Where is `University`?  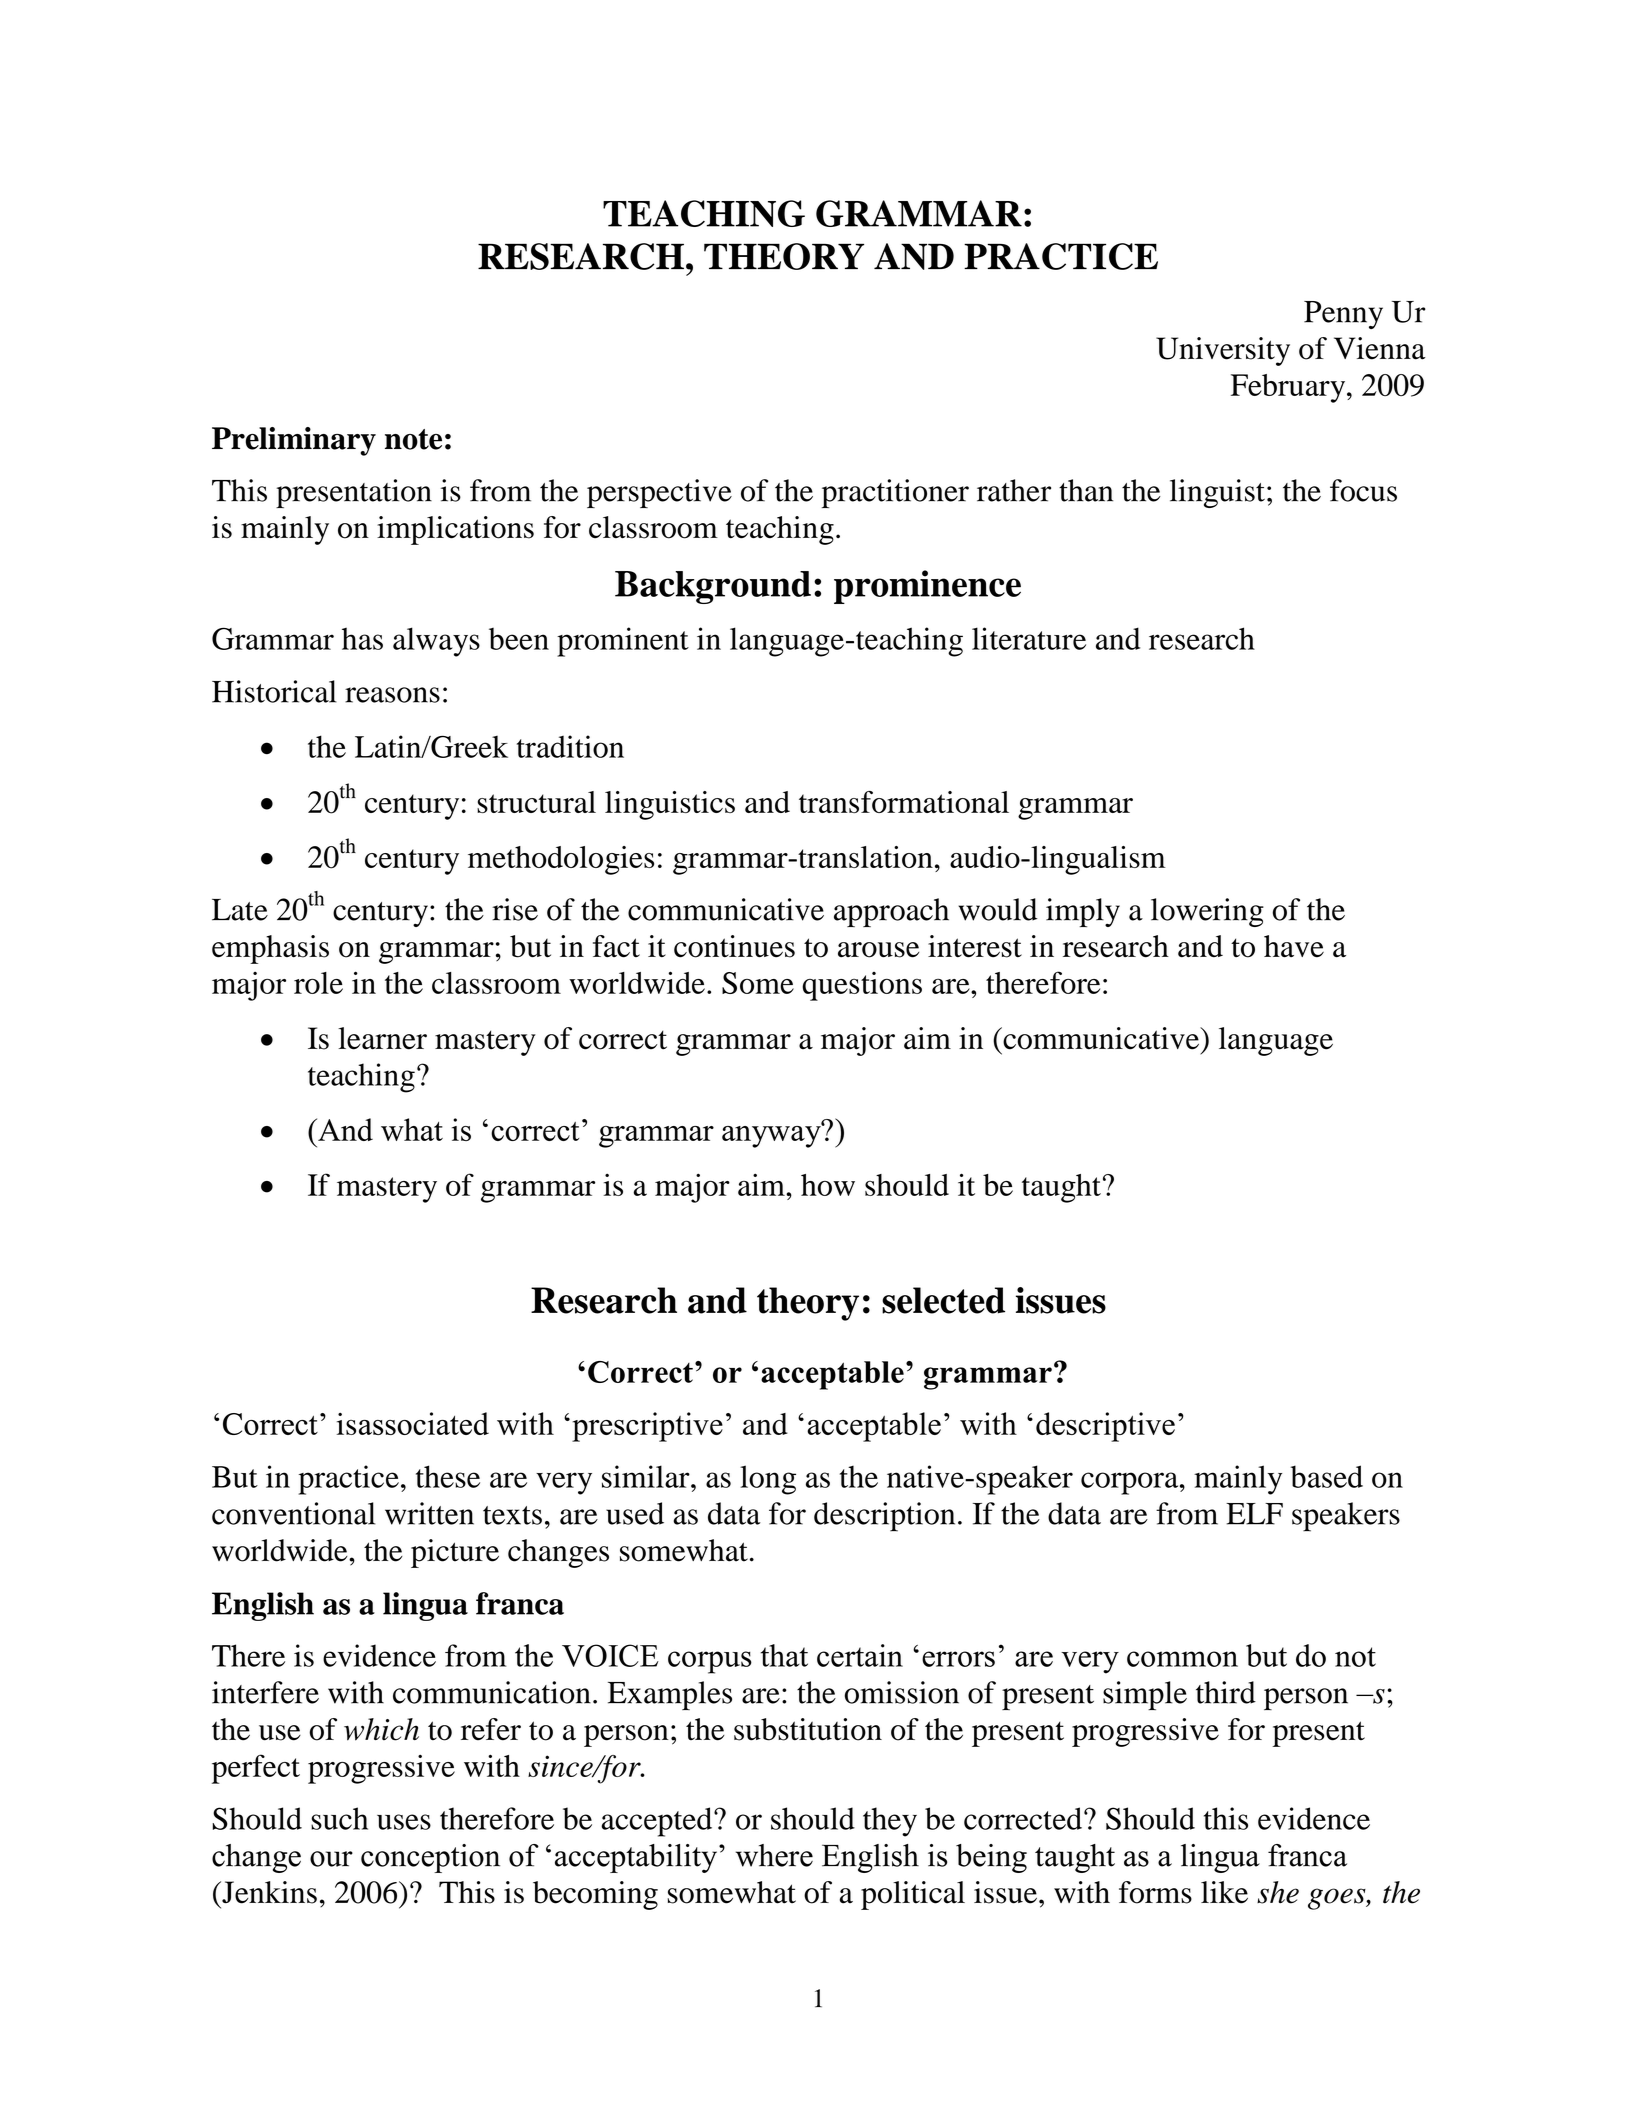
University is located at coordinates (1223, 351).
